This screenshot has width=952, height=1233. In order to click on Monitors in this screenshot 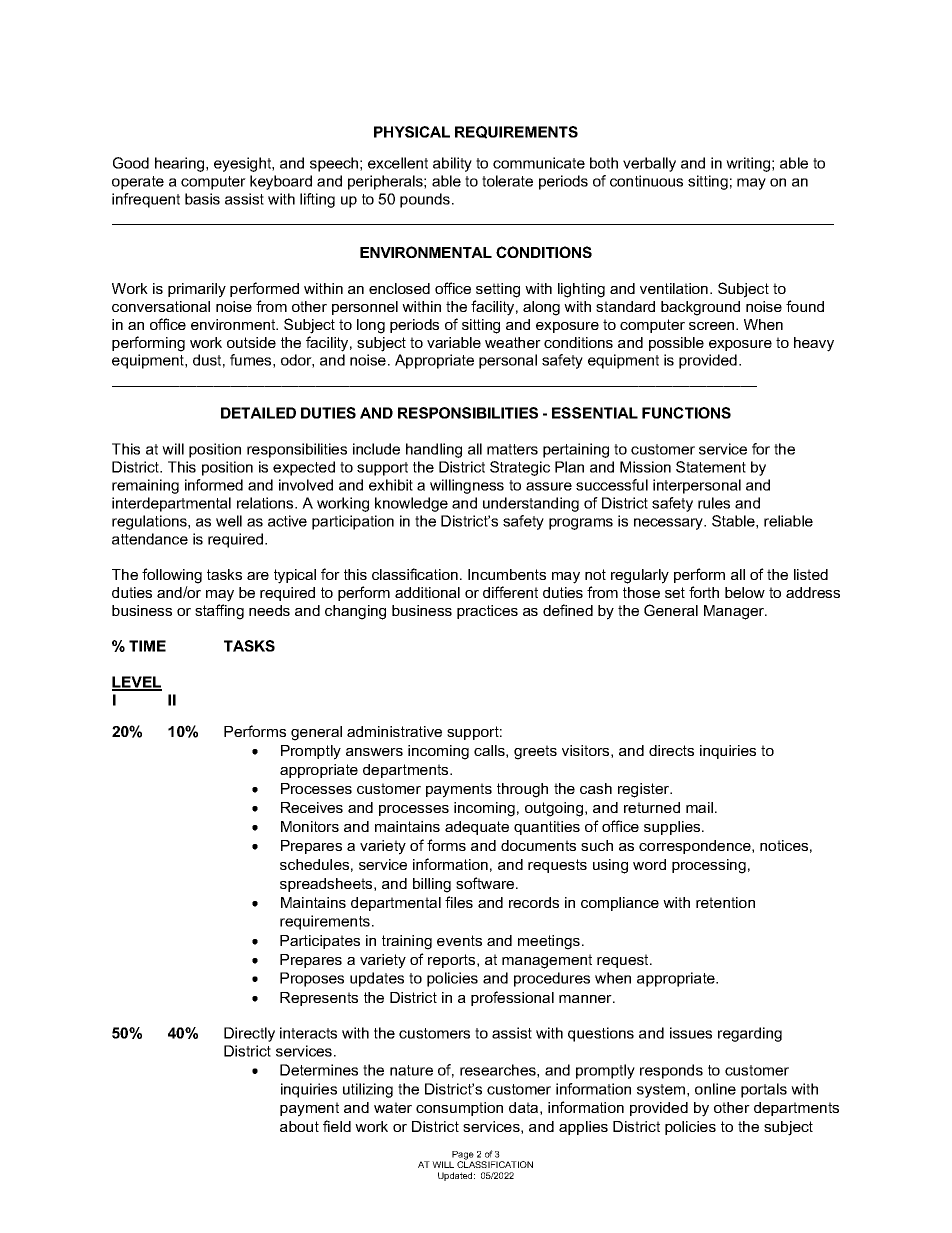, I will do `click(310, 826)`.
